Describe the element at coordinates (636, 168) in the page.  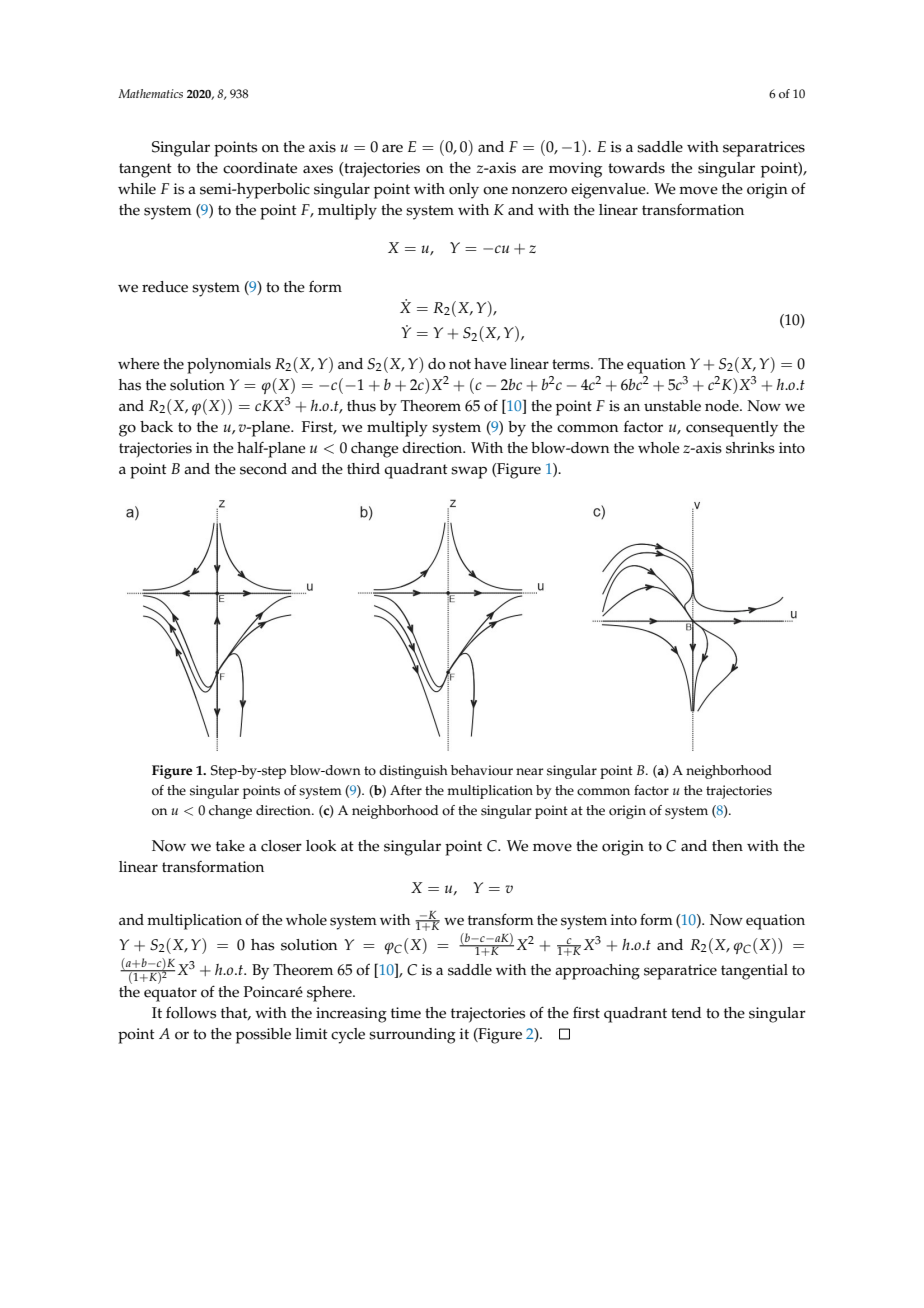
I see `towards` at that location.
